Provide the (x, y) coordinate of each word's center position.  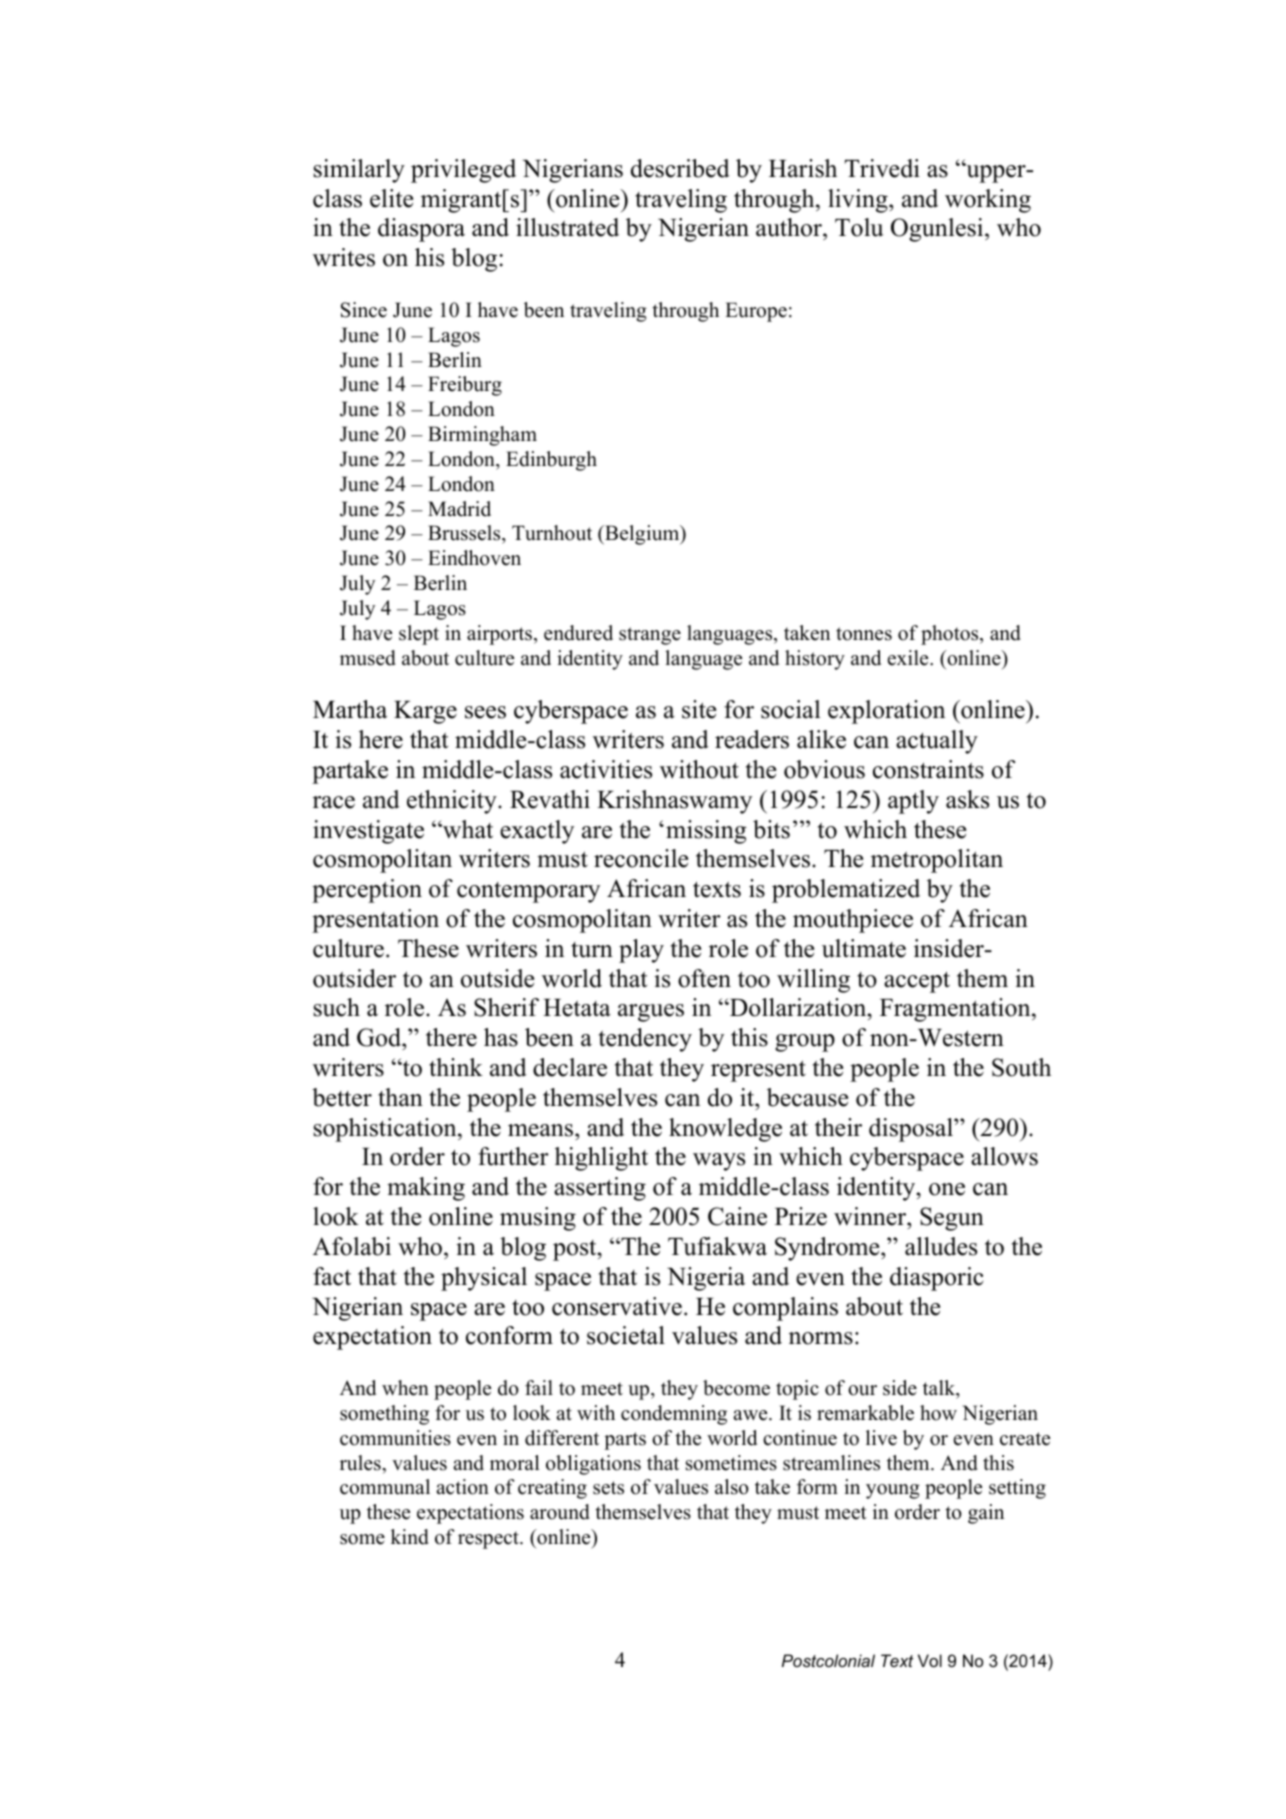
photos (951, 635)
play (641, 951)
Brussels (465, 534)
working (988, 201)
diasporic (936, 1279)
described (680, 168)
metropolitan (937, 861)
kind (410, 1537)
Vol (930, 1660)
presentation (375, 921)
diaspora (421, 230)
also (732, 1487)
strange (650, 636)
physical (484, 1279)
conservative (617, 1306)
